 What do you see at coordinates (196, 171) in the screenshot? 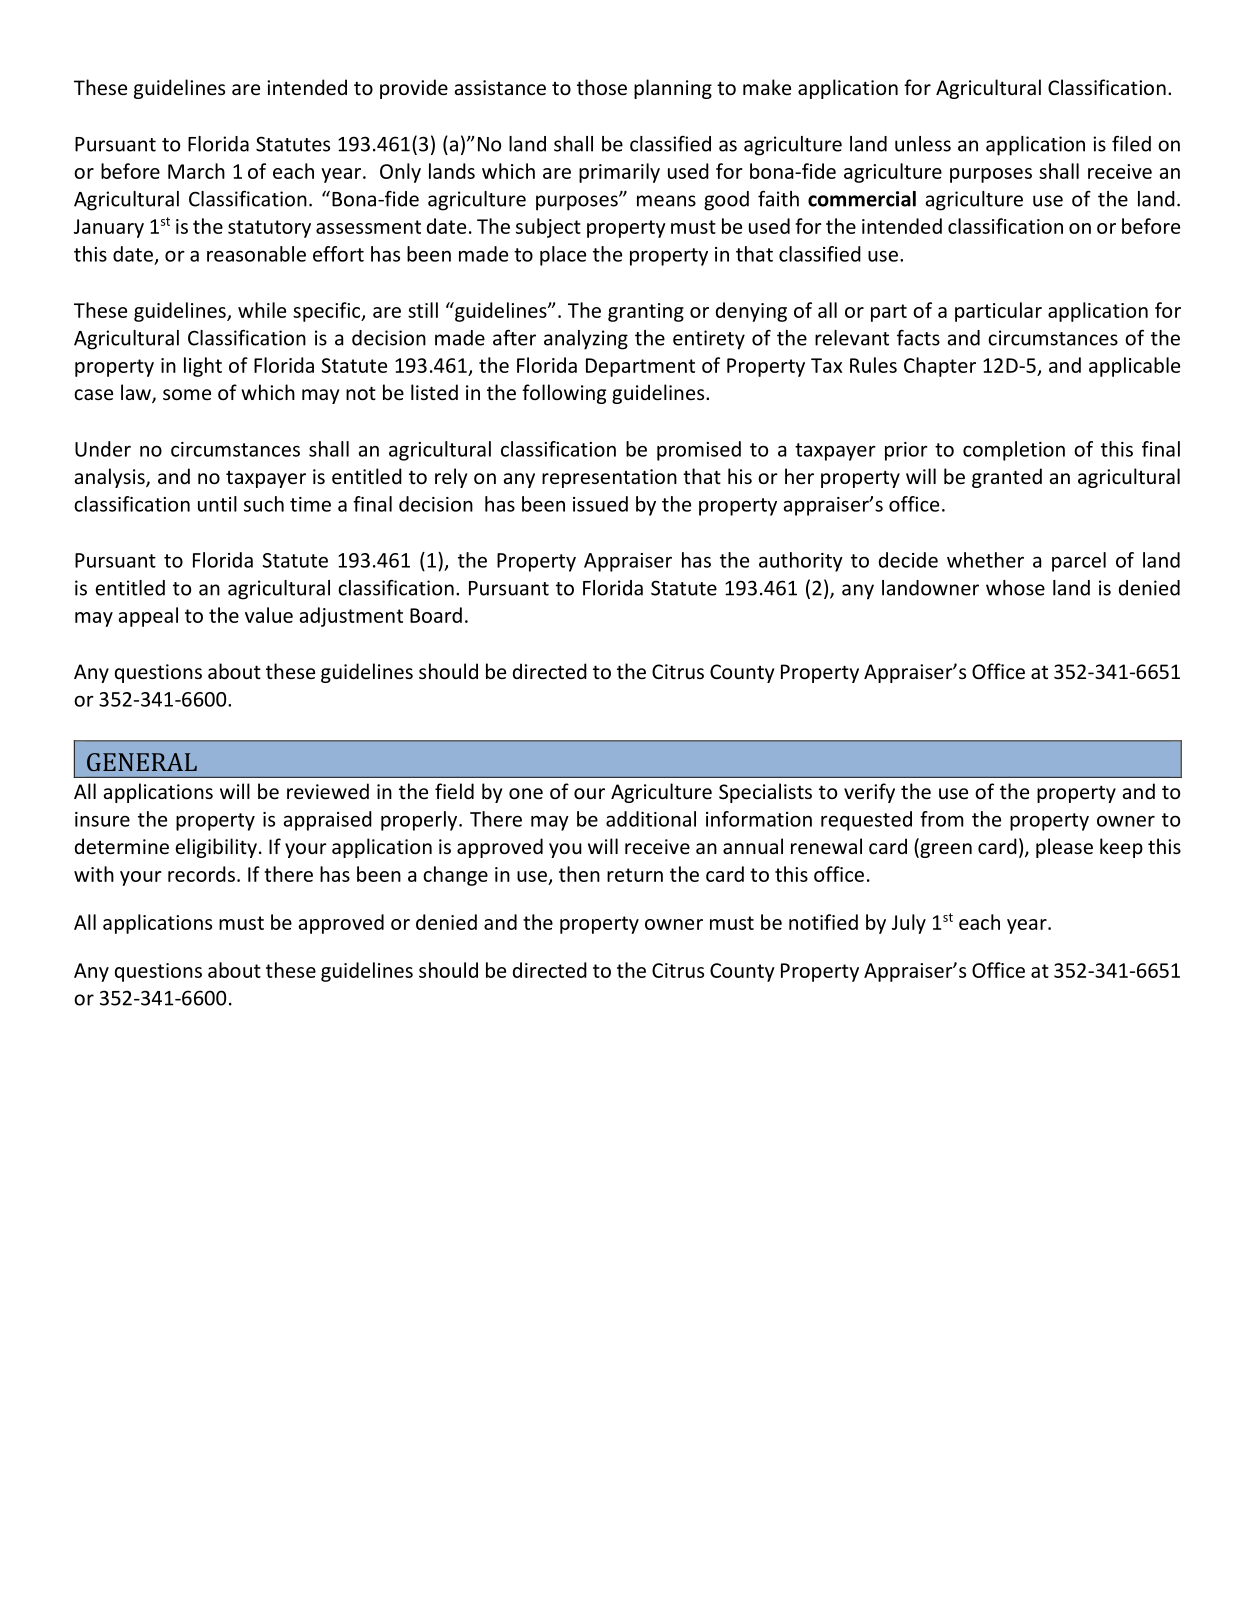
I see `March` at bounding box center [196, 171].
